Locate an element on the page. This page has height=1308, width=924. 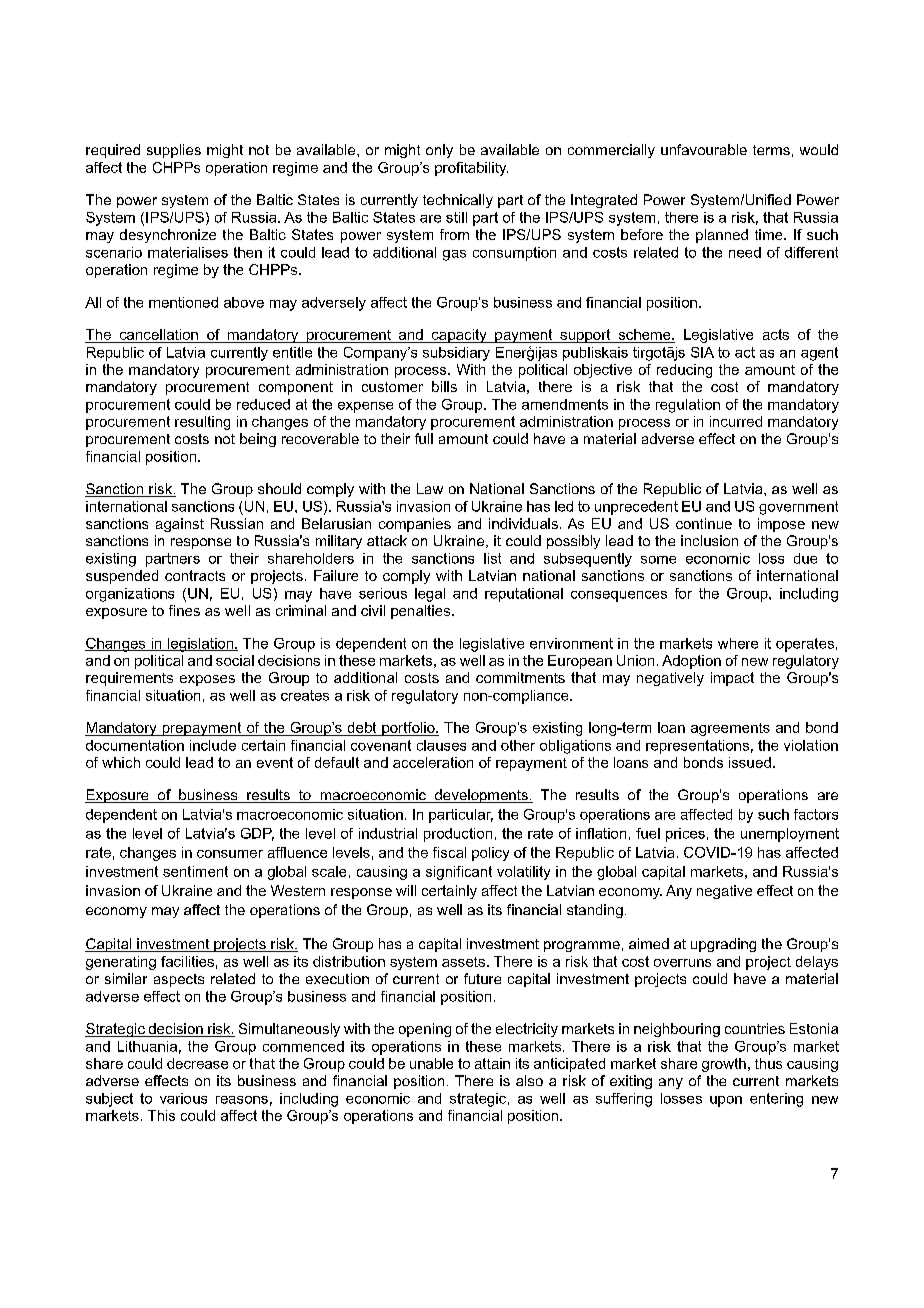
attain is located at coordinates (492, 1063).
